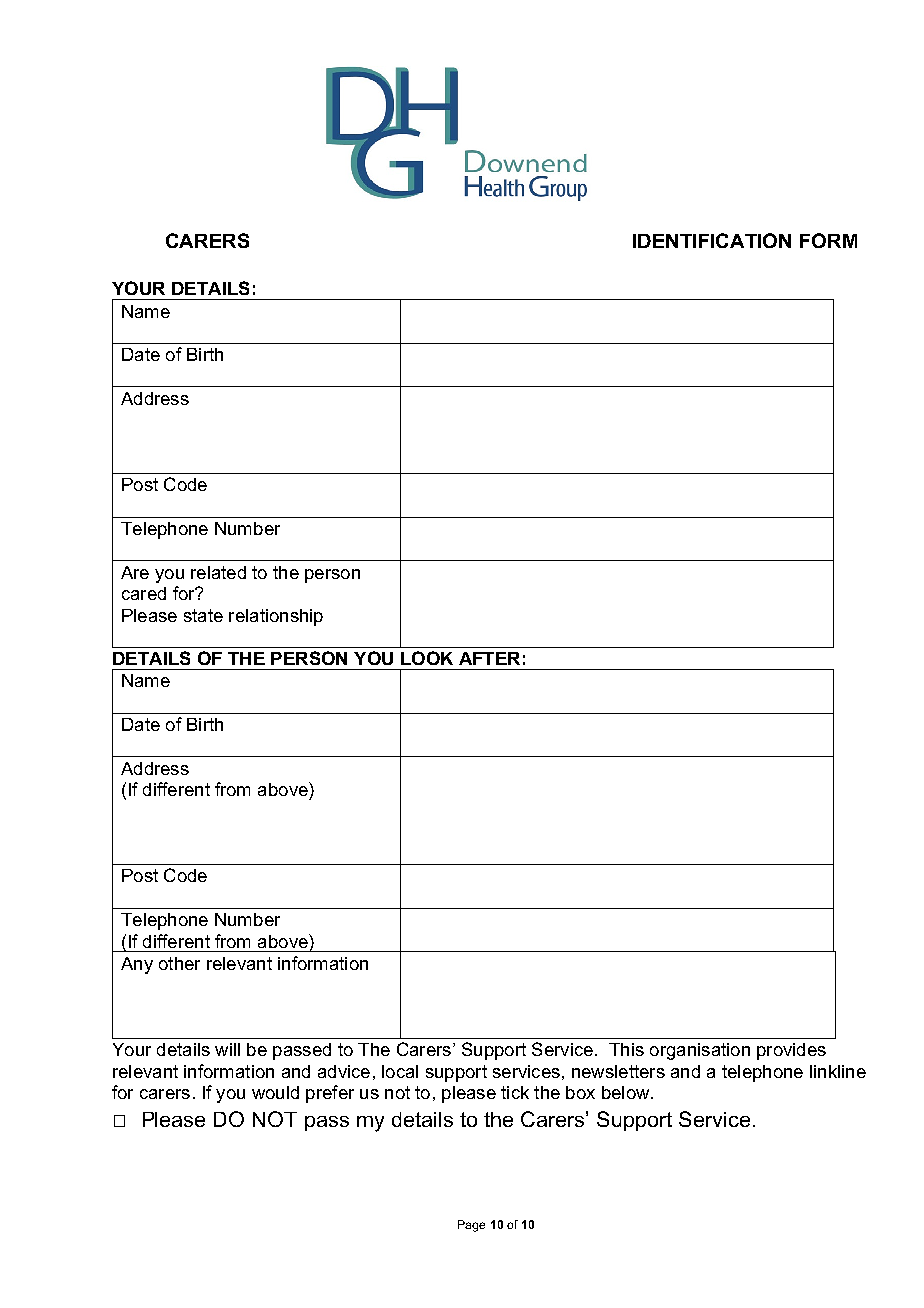 This image has width=924, height=1308. What do you see at coordinates (275, 1092) in the image?
I see `would` at bounding box center [275, 1092].
